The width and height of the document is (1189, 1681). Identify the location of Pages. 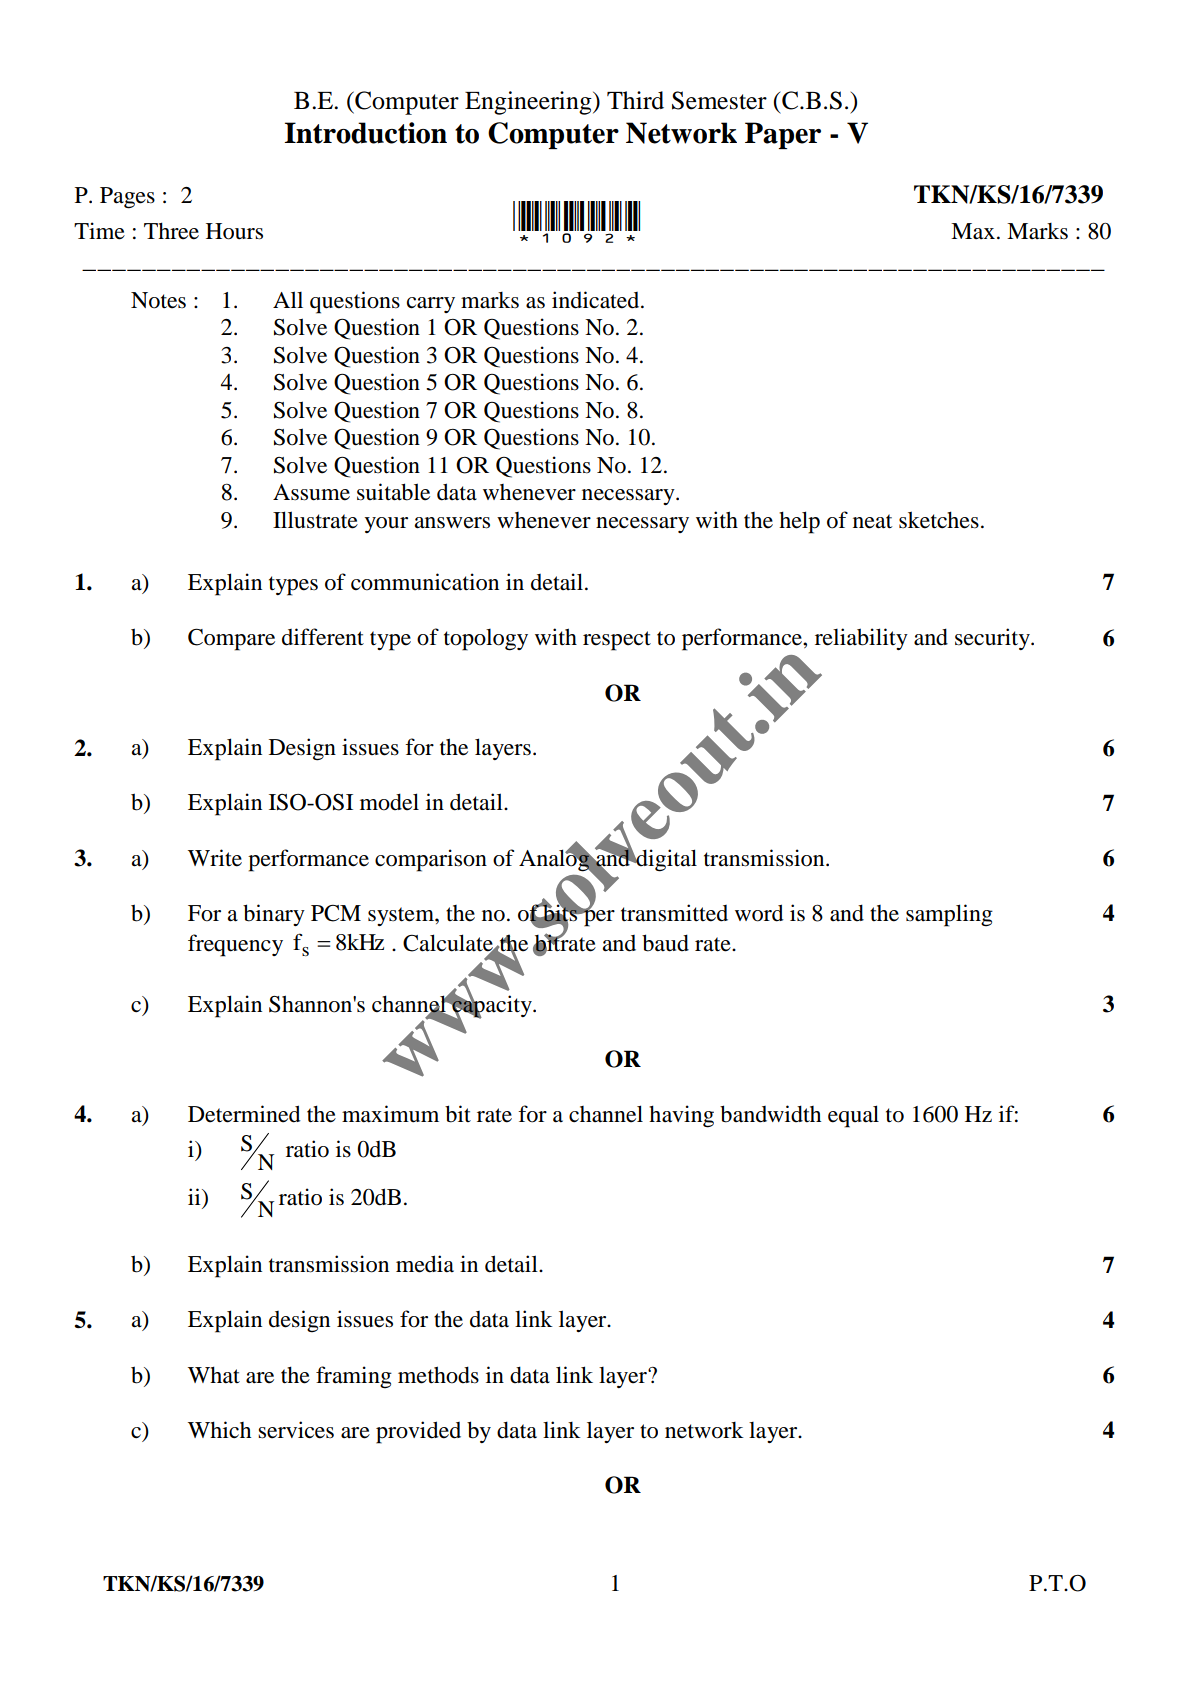
(127, 198).
